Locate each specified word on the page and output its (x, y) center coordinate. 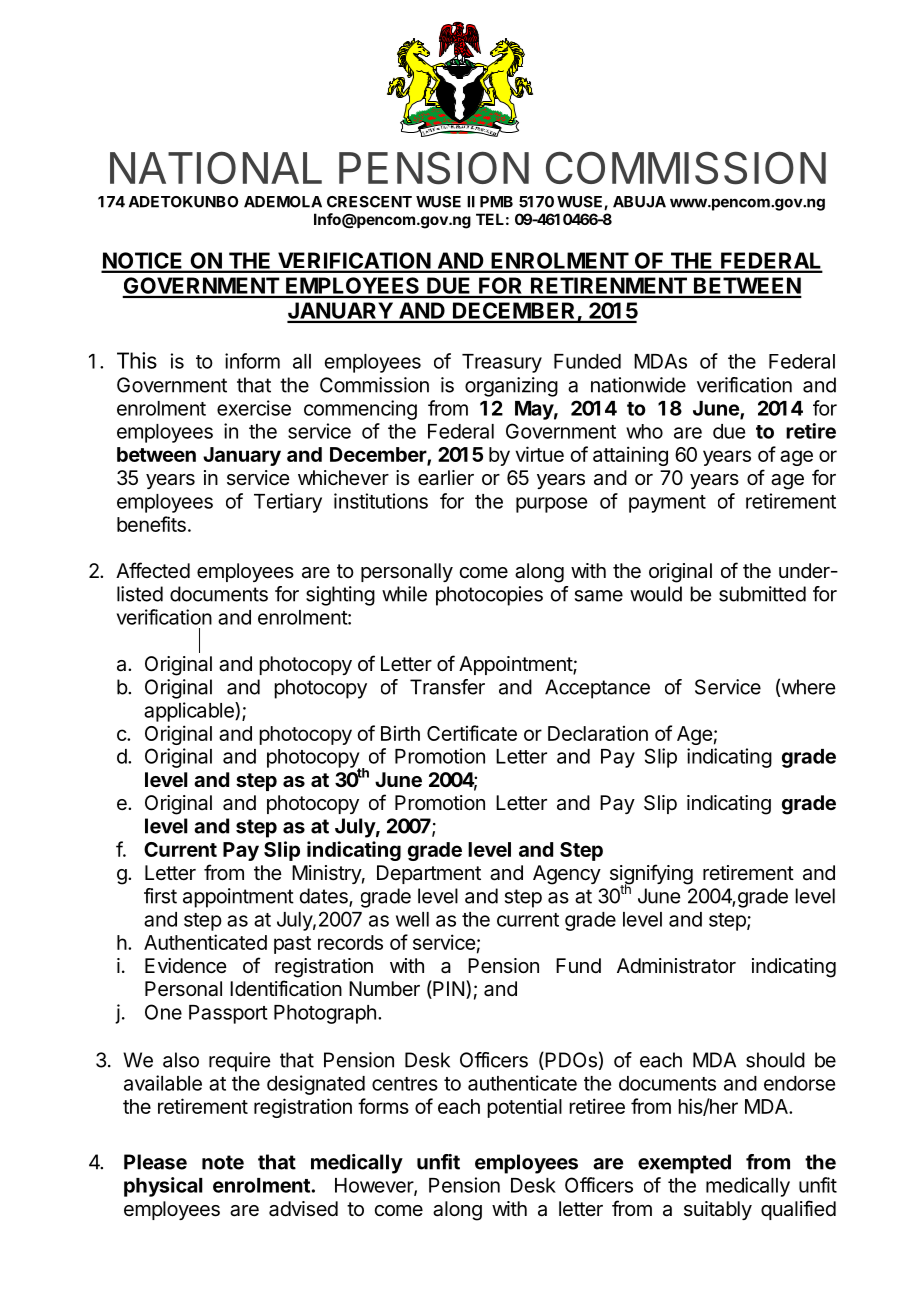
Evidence (186, 966)
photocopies (489, 596)
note (223, 1162)
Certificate (472, 733)
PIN (447, 989)
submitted (762, 594)
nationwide (638, 385)
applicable (190, 712)
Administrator (676, 966)
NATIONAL (216, 167)
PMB (496, 202)
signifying (651, 875)
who (644, 431)
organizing (511, 387)
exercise (254, 408)
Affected (153, 570)
